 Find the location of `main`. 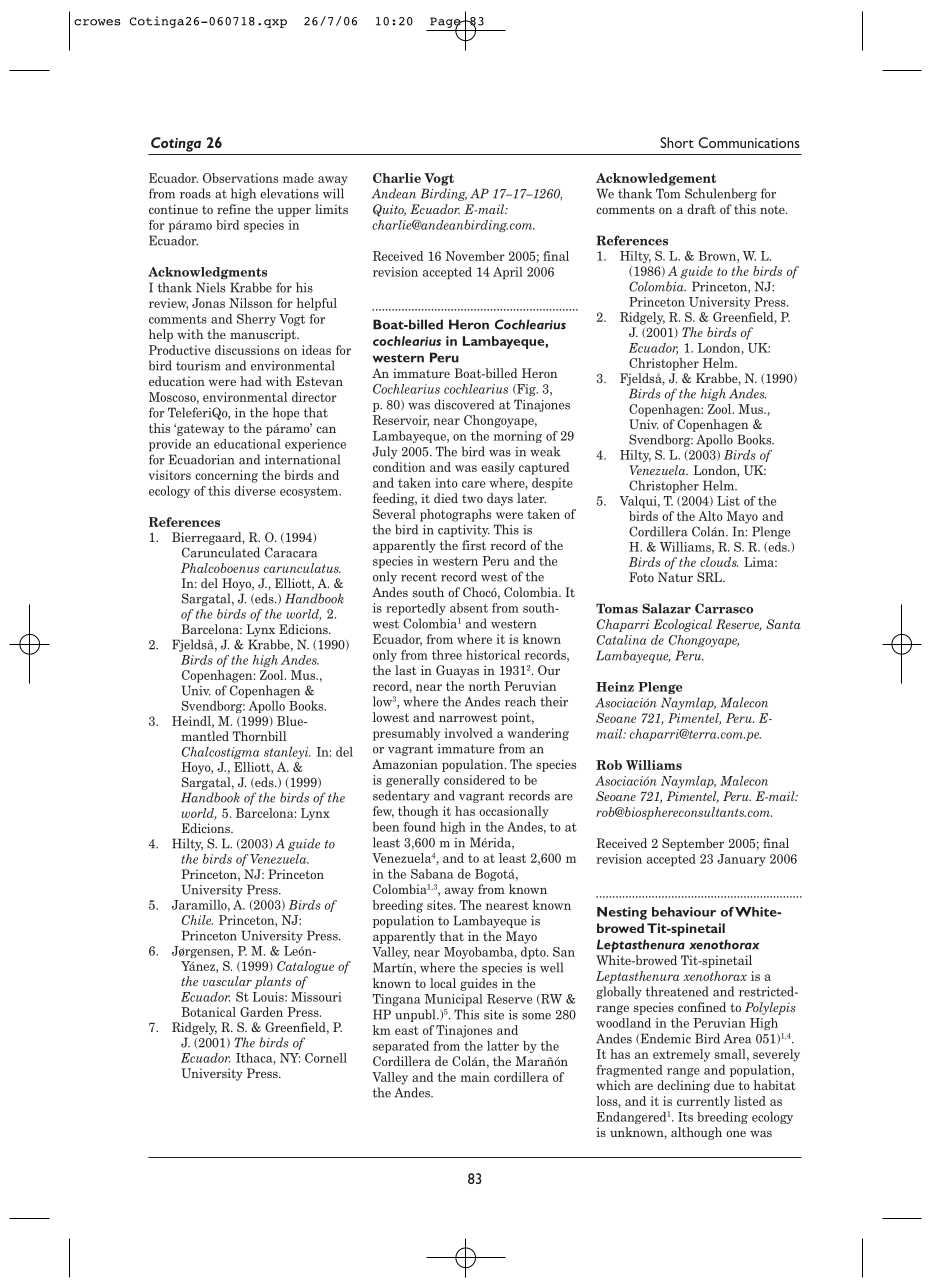

main is located at coordinates (475, 1077).
